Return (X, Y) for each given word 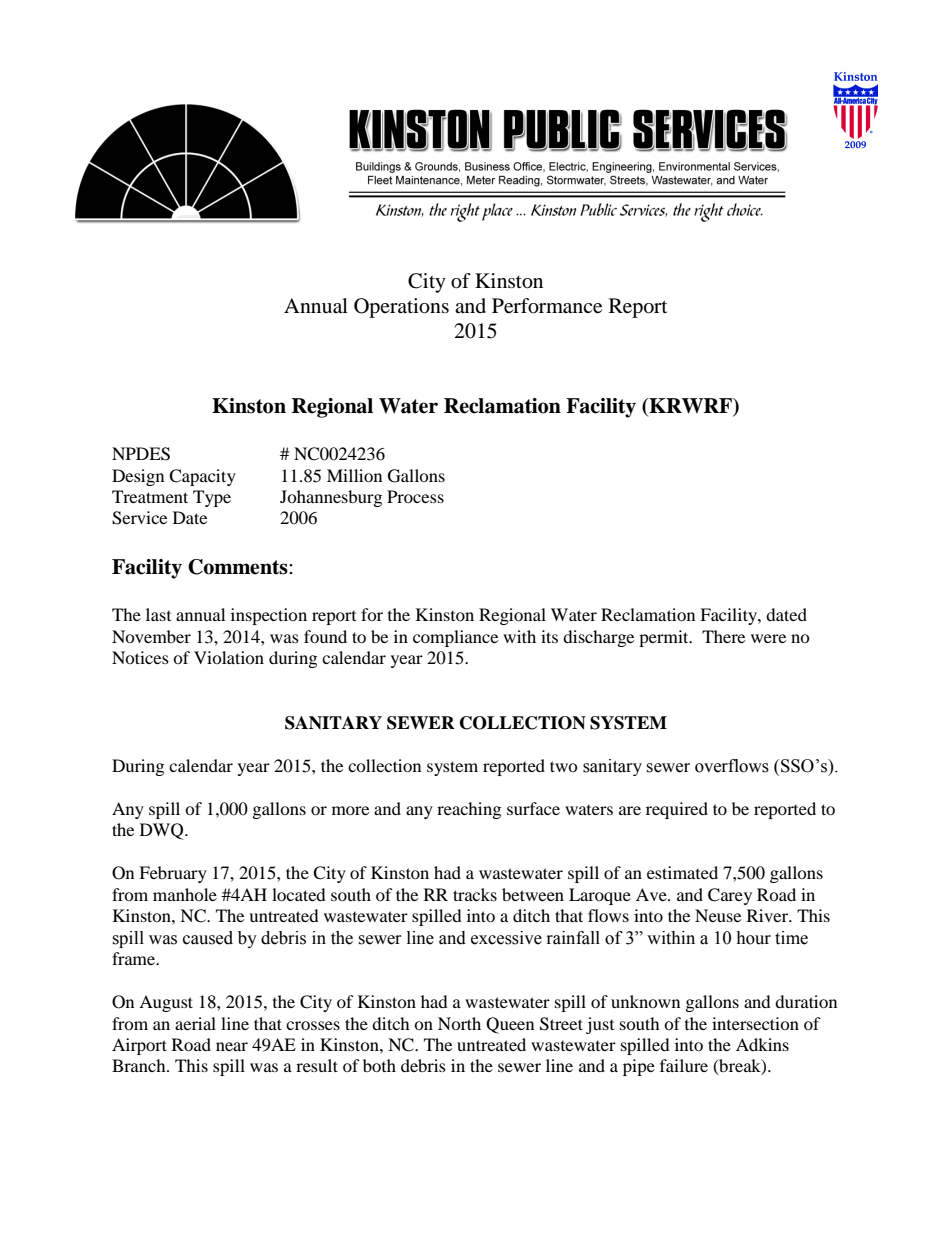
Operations (401, 308)
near (232, 1046)
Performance (547, 306)
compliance (455, 638)
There (723, 636)
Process (415, 496)
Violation (229, 657)
